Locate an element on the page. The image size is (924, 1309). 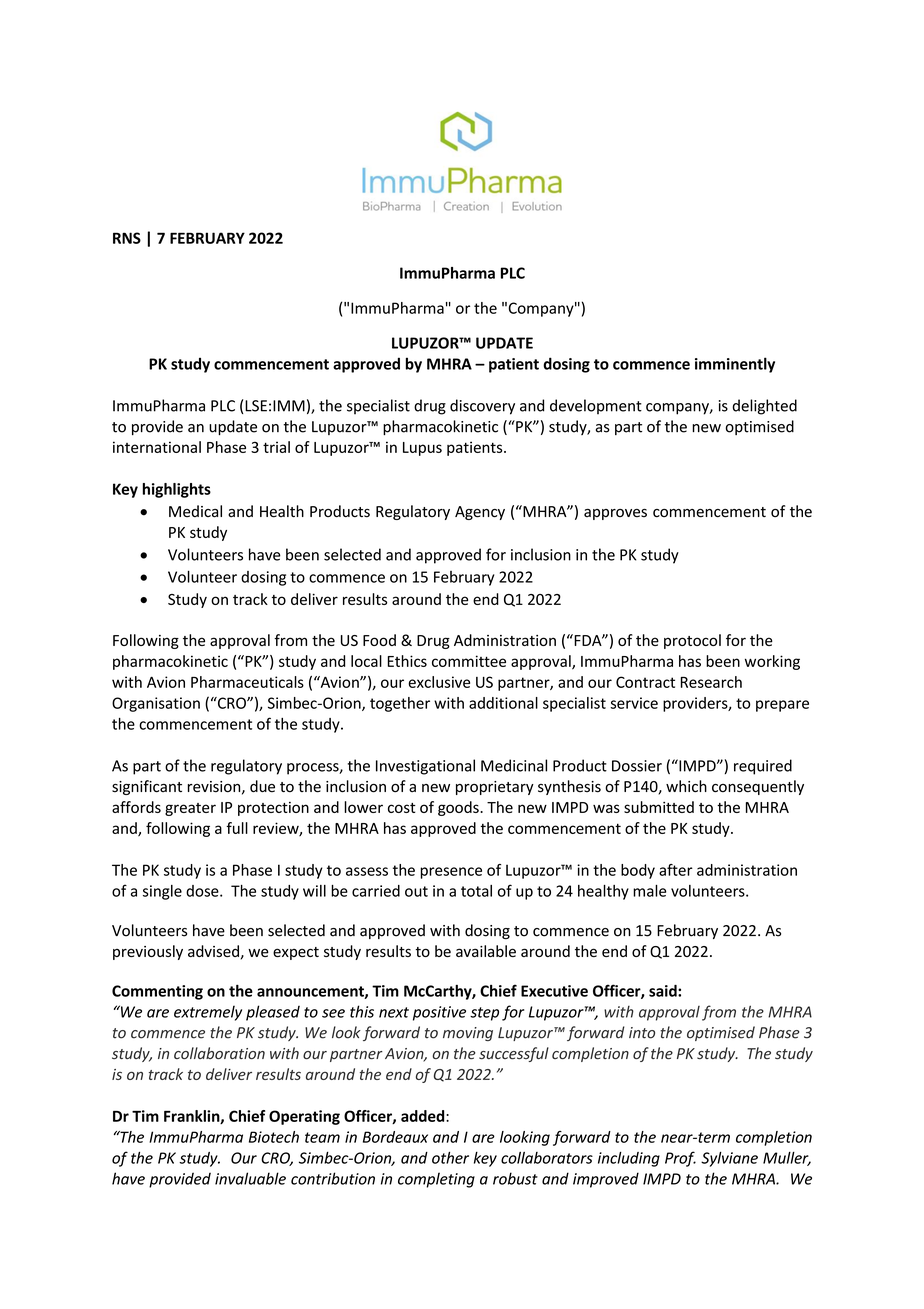
committee is located at coordinates (469, 661).
